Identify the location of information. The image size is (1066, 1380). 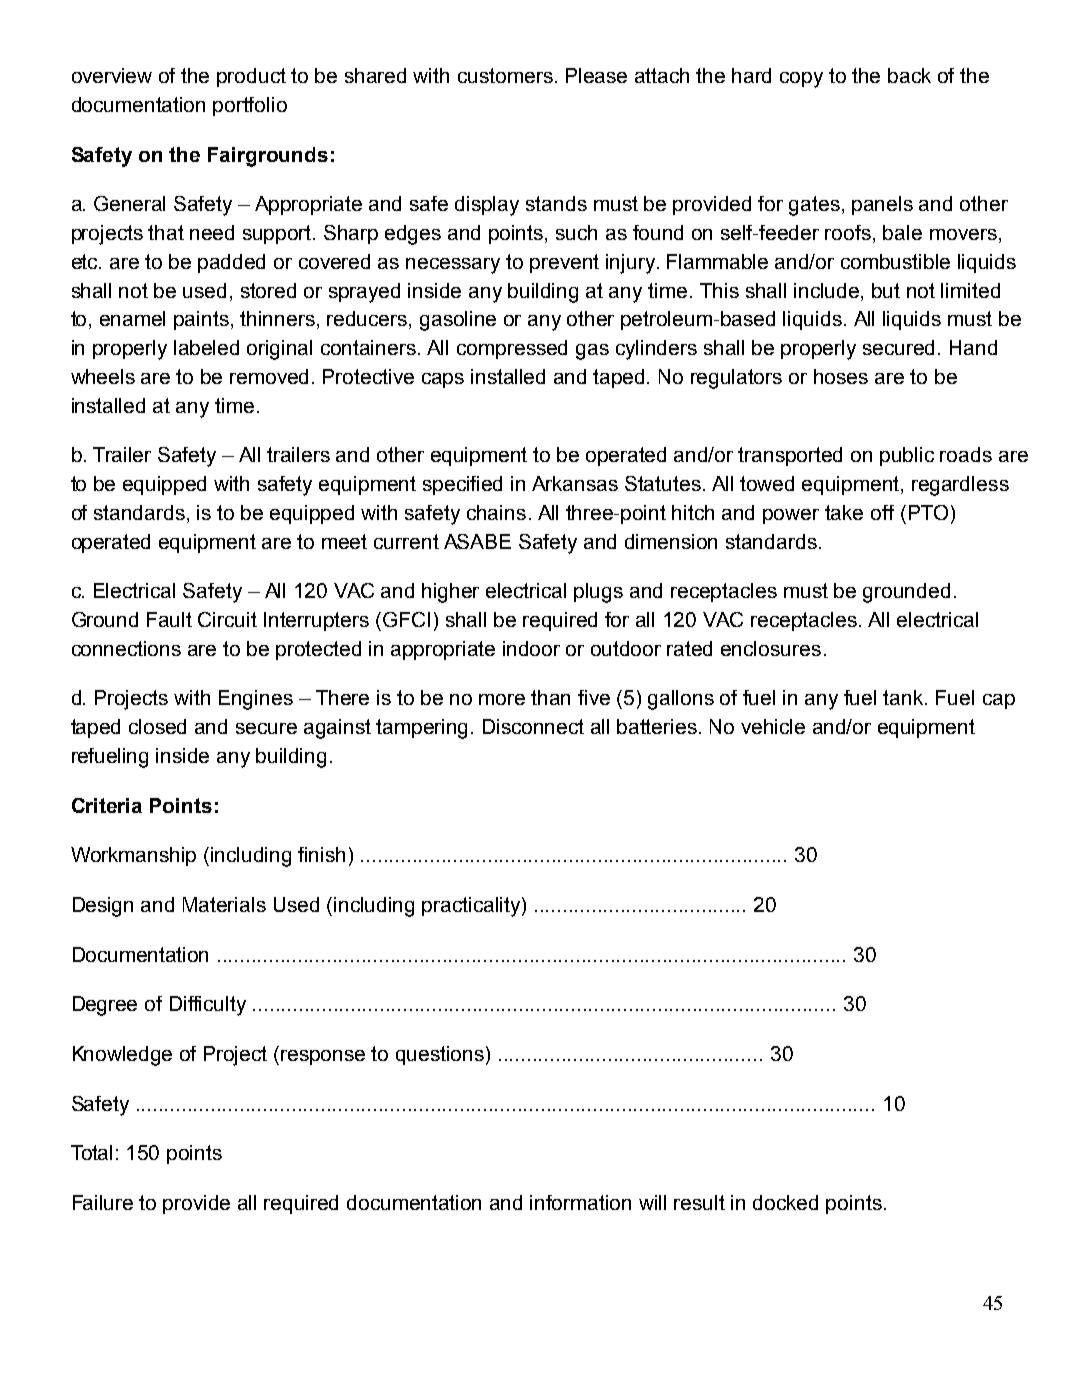
(580, 1202).
